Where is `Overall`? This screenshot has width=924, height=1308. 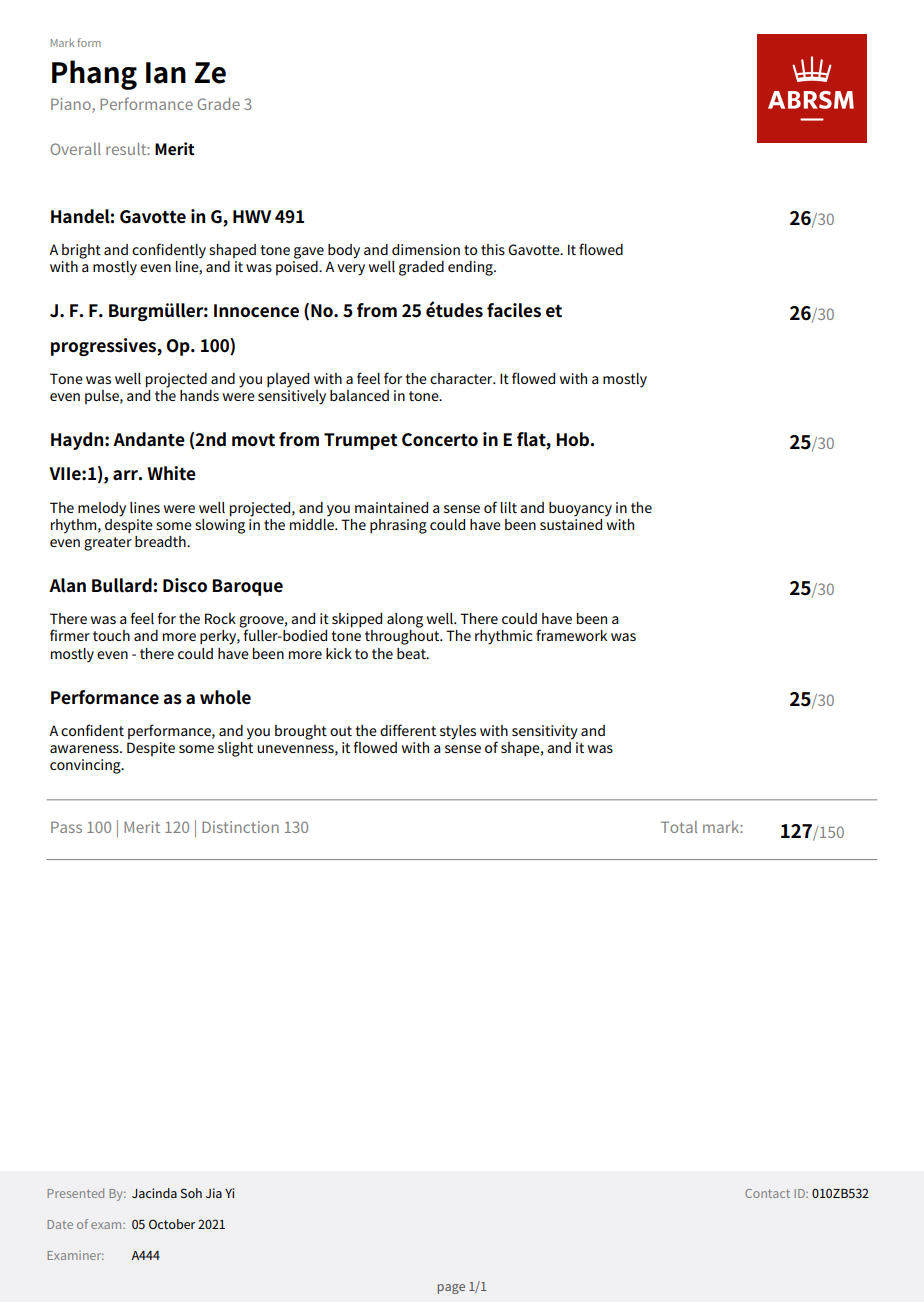
Overall is located at coordinates (75, 149).
